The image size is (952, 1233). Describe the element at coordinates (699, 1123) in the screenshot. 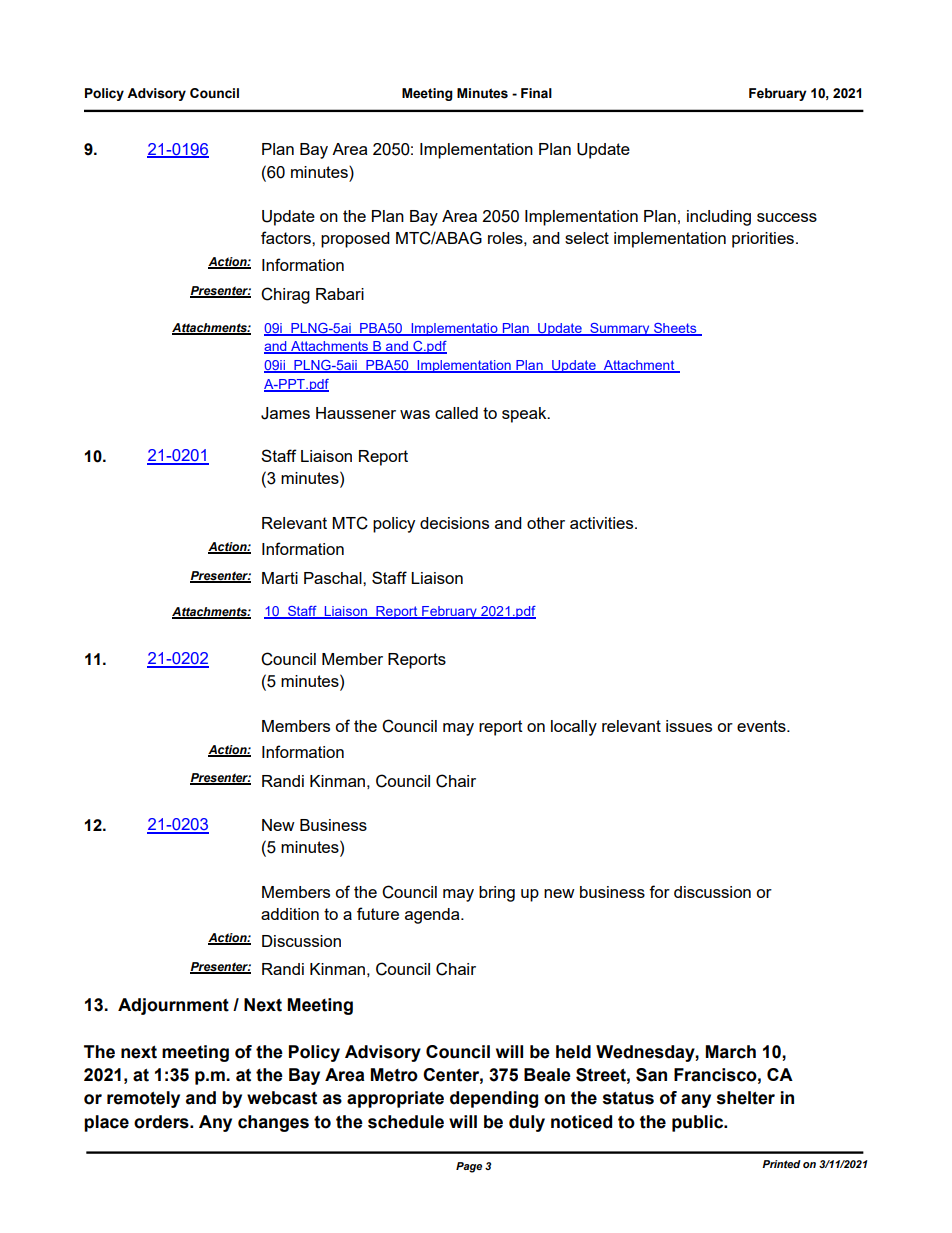

I see `public` at that location.
